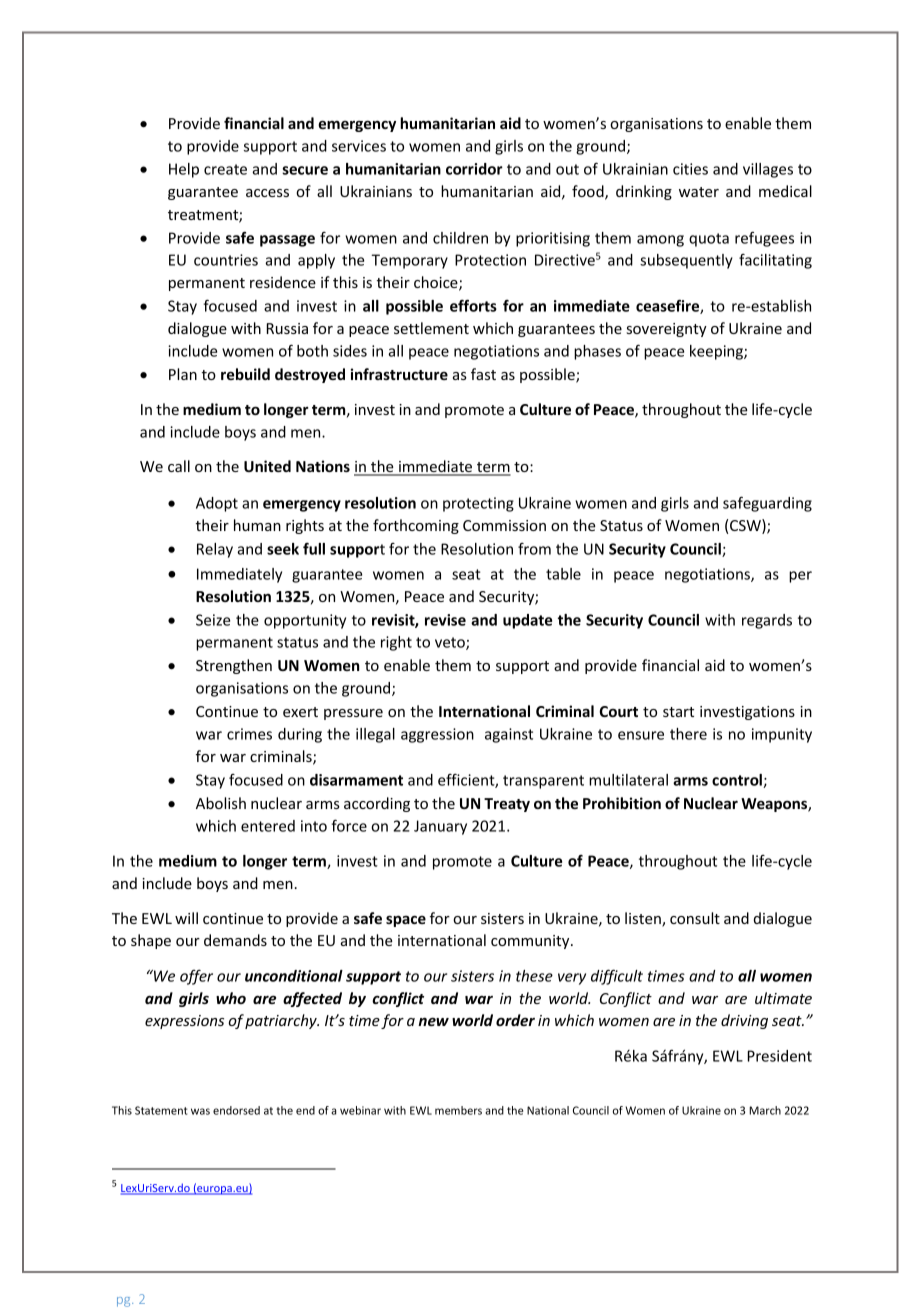 This page has width=924, height=1308. What do you see at coordinates (483, 374) in the page?
I see `fast` at bounding box center [483, 374].
